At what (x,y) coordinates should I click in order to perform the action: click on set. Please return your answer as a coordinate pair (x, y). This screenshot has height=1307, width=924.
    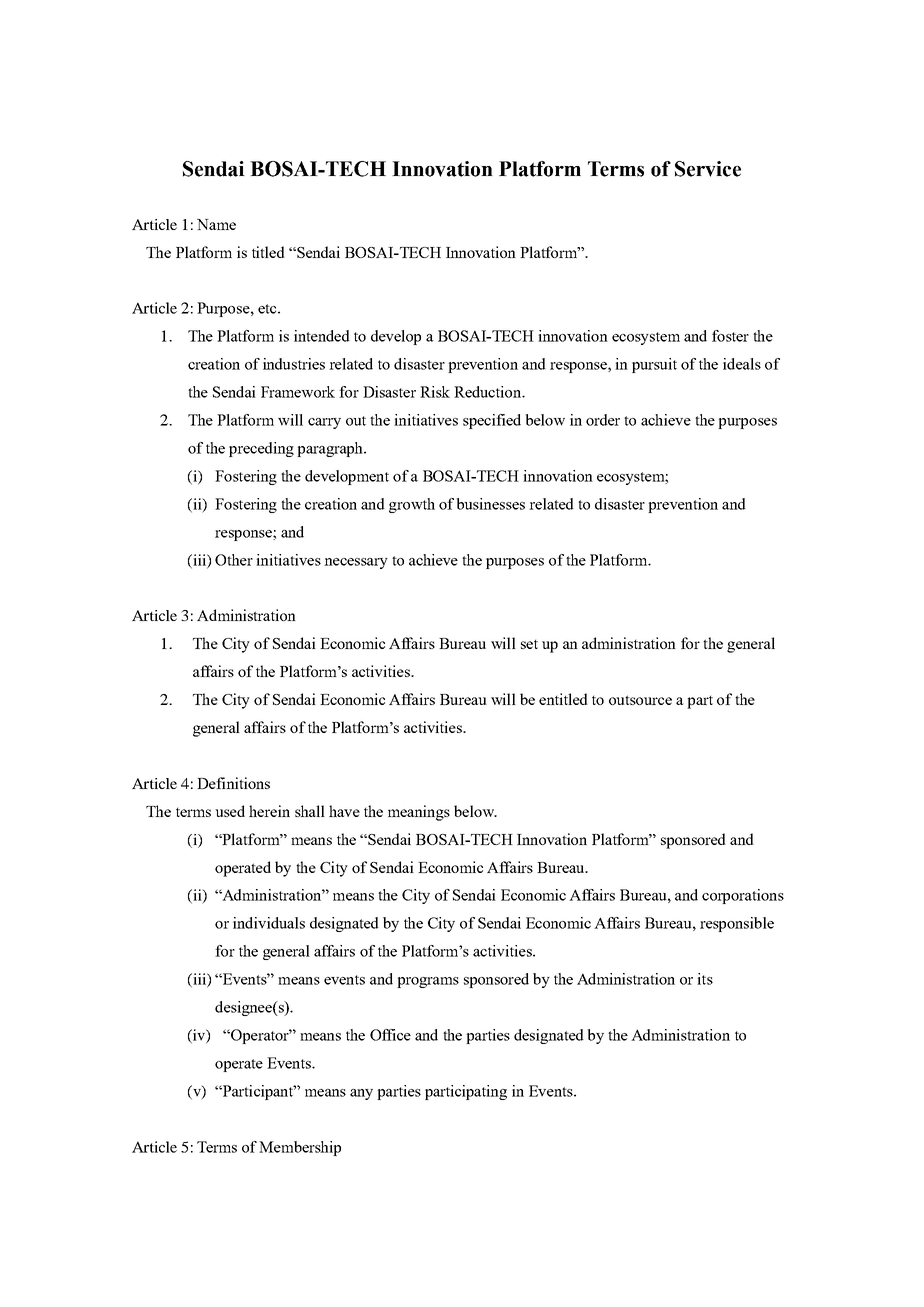
    Looking at the image, I should click on (529, 644).
